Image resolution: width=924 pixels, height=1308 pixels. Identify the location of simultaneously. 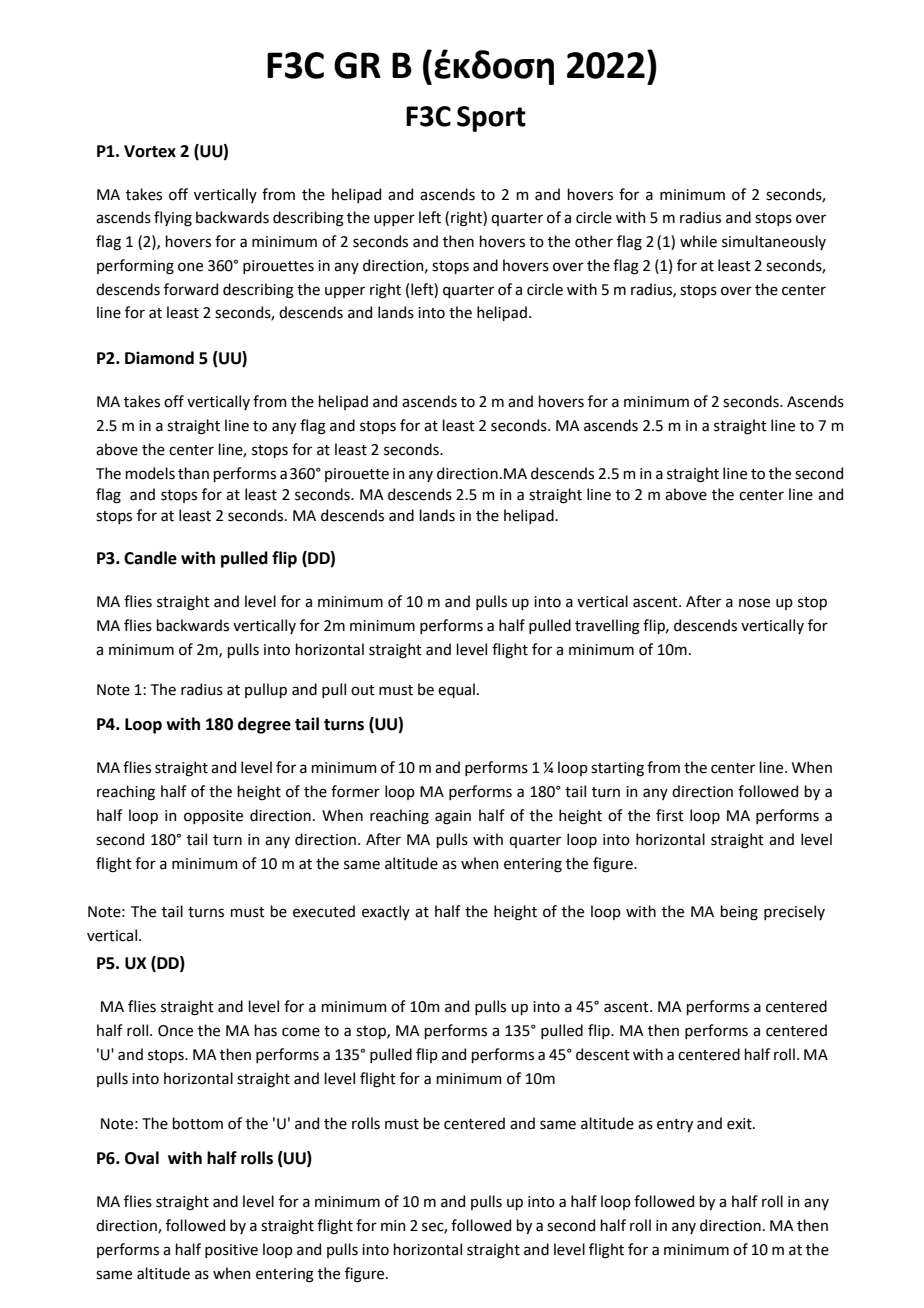
(774, 242).
